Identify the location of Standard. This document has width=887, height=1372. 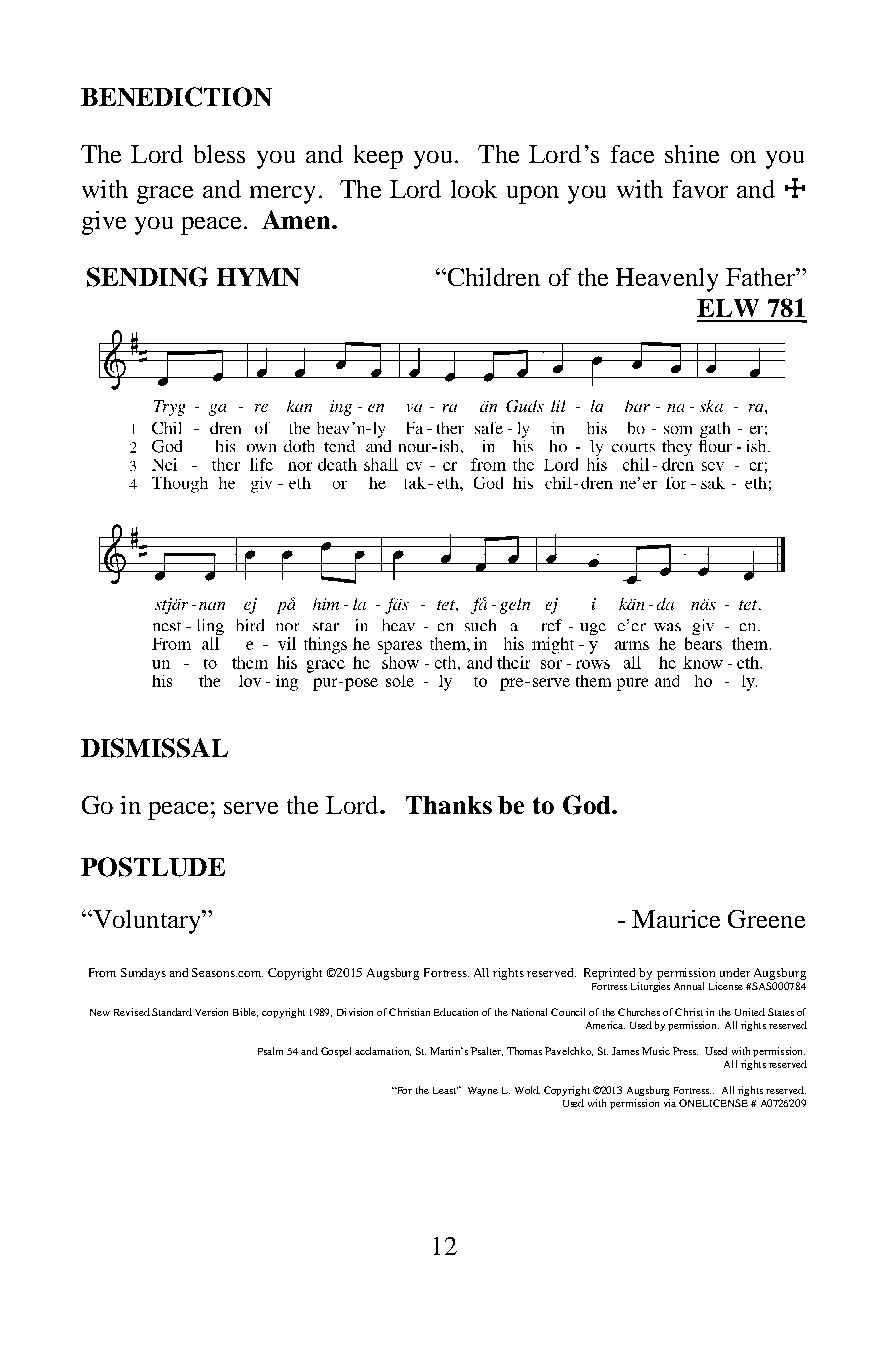
(172, 1012).
